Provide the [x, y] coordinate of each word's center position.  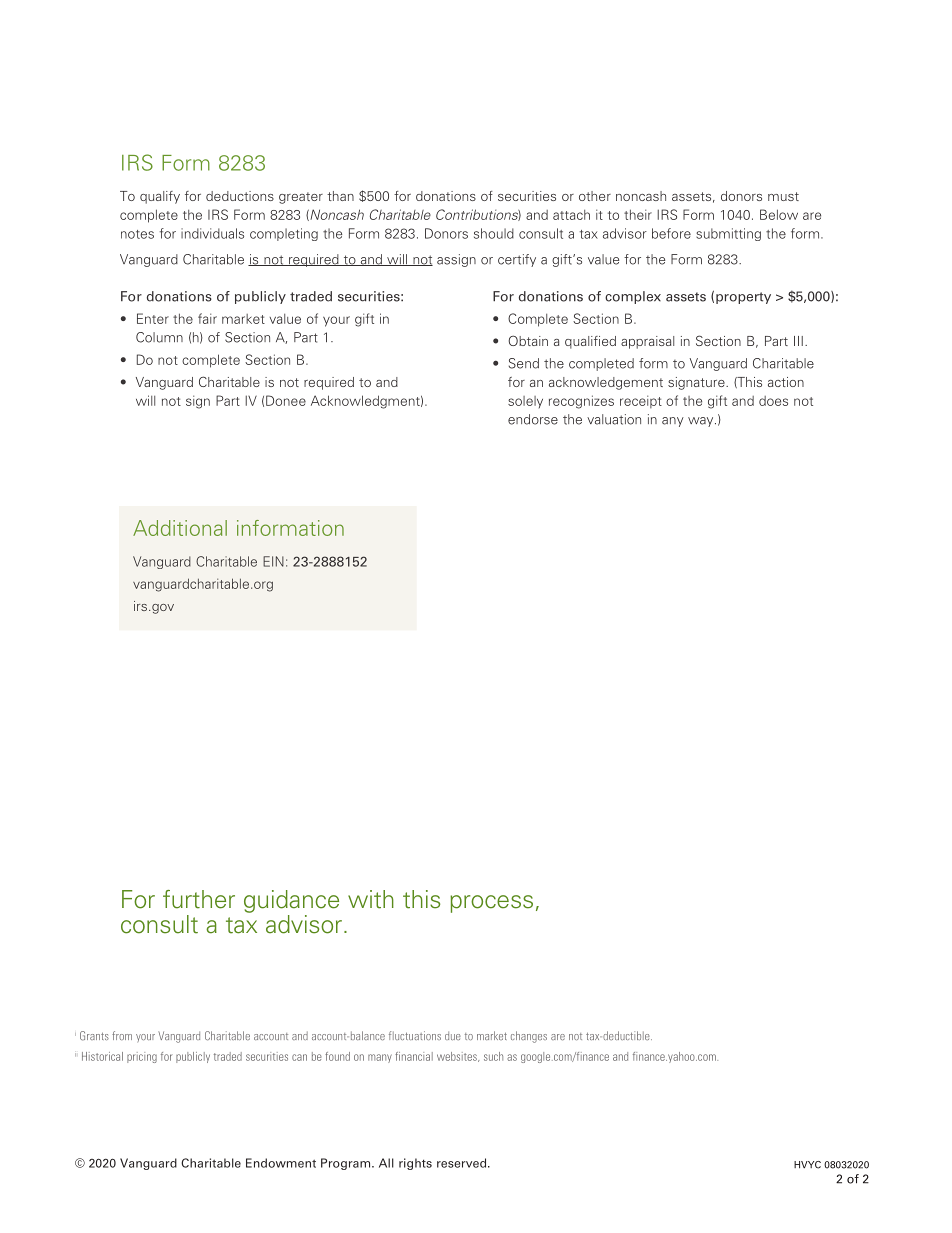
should [494, 233]
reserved [463, 1163]
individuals [212, 233]
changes [529, 1037]
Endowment [281, 1163]
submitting [728, 234]
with [371, 899]
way [702, 422]
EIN [273, 561]
